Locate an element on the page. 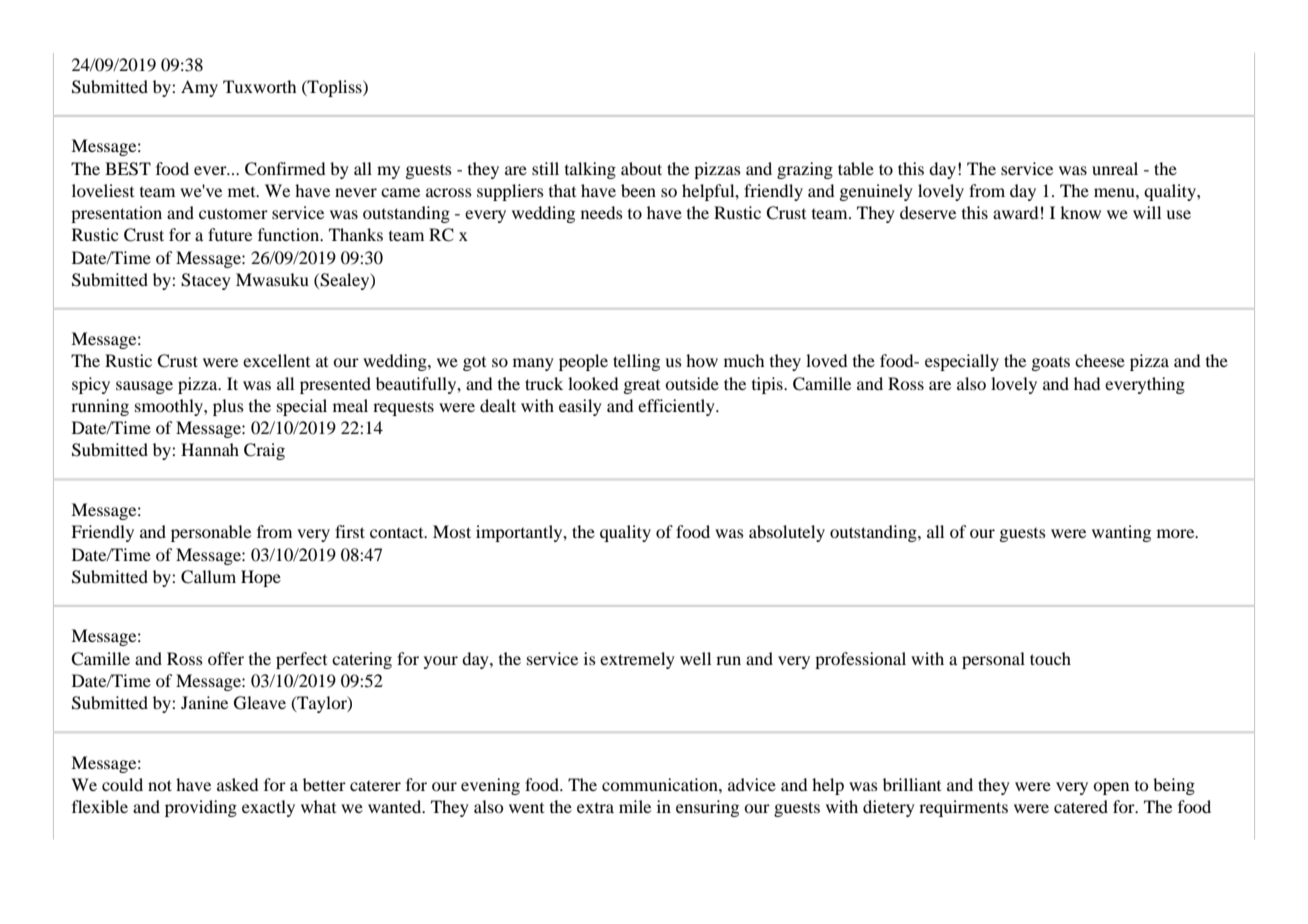  mile is located at coordinates (635, 806).
